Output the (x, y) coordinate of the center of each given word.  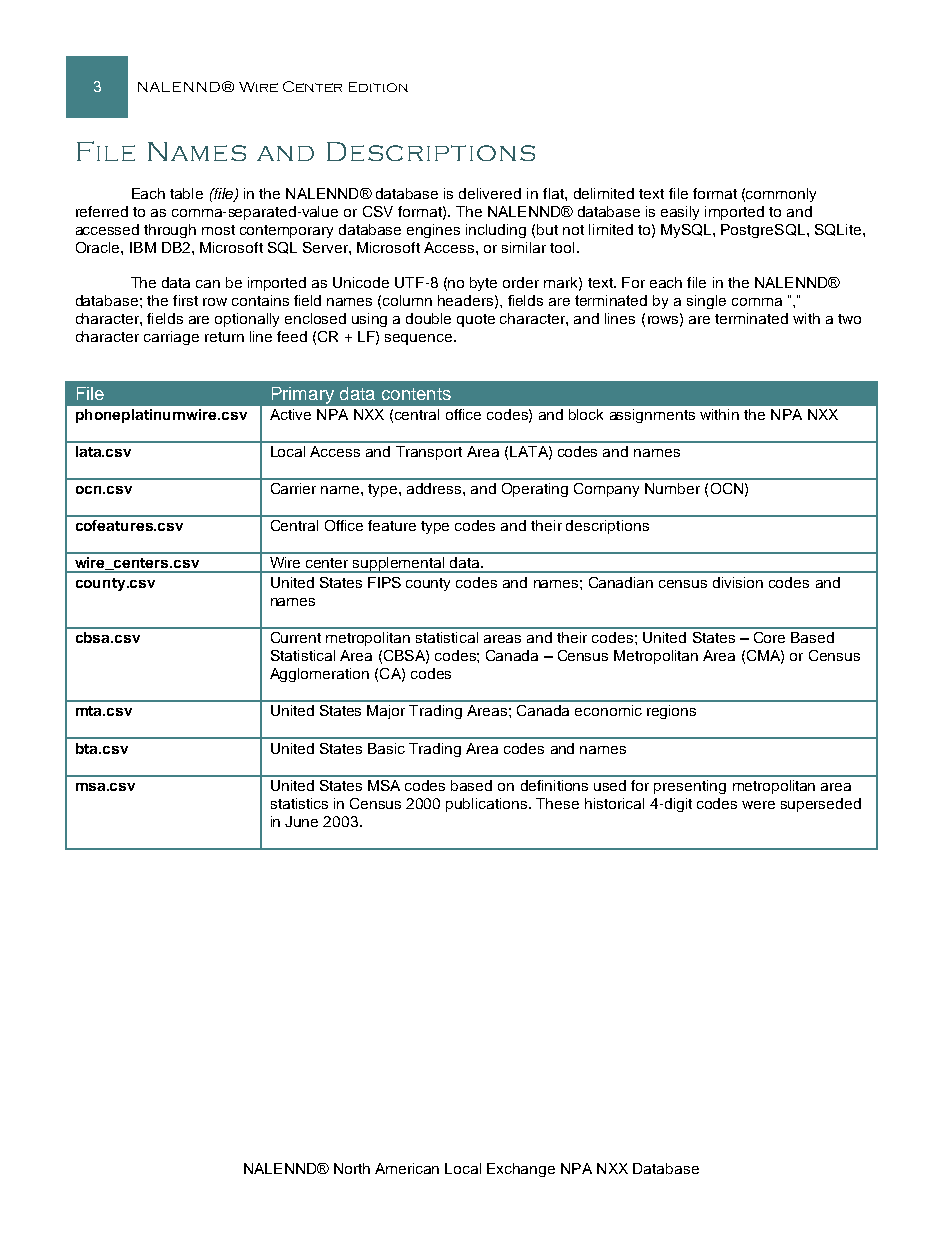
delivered (490, 193)
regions (671, 712)
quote (476, 320)
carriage (171, 338)
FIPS (384, 582)
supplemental (399, 565)
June (301, 821)
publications (488, 805)
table (186, 193)
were (758, 805)
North (352, 1168)
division (738, 582)
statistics (299, 803)
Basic (386, 748)
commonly (781, 195)
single (706, 302)
